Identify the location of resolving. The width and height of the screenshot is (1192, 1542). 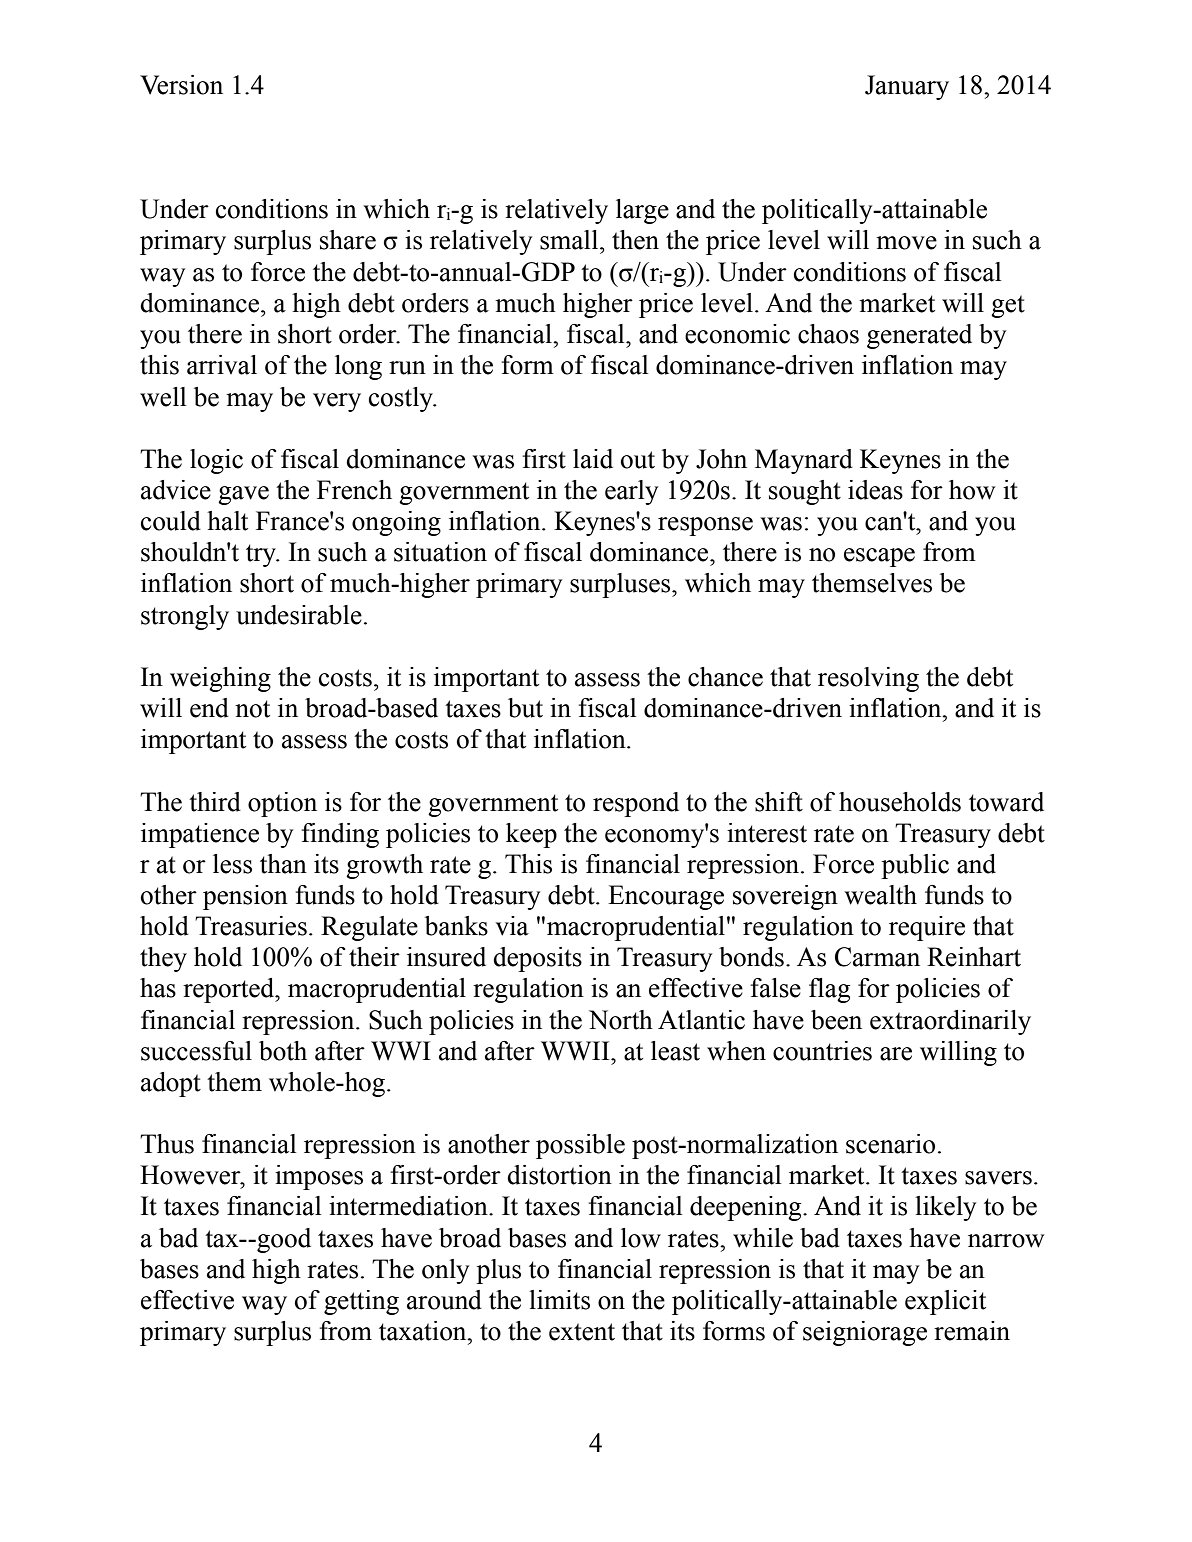
(868, 679).
